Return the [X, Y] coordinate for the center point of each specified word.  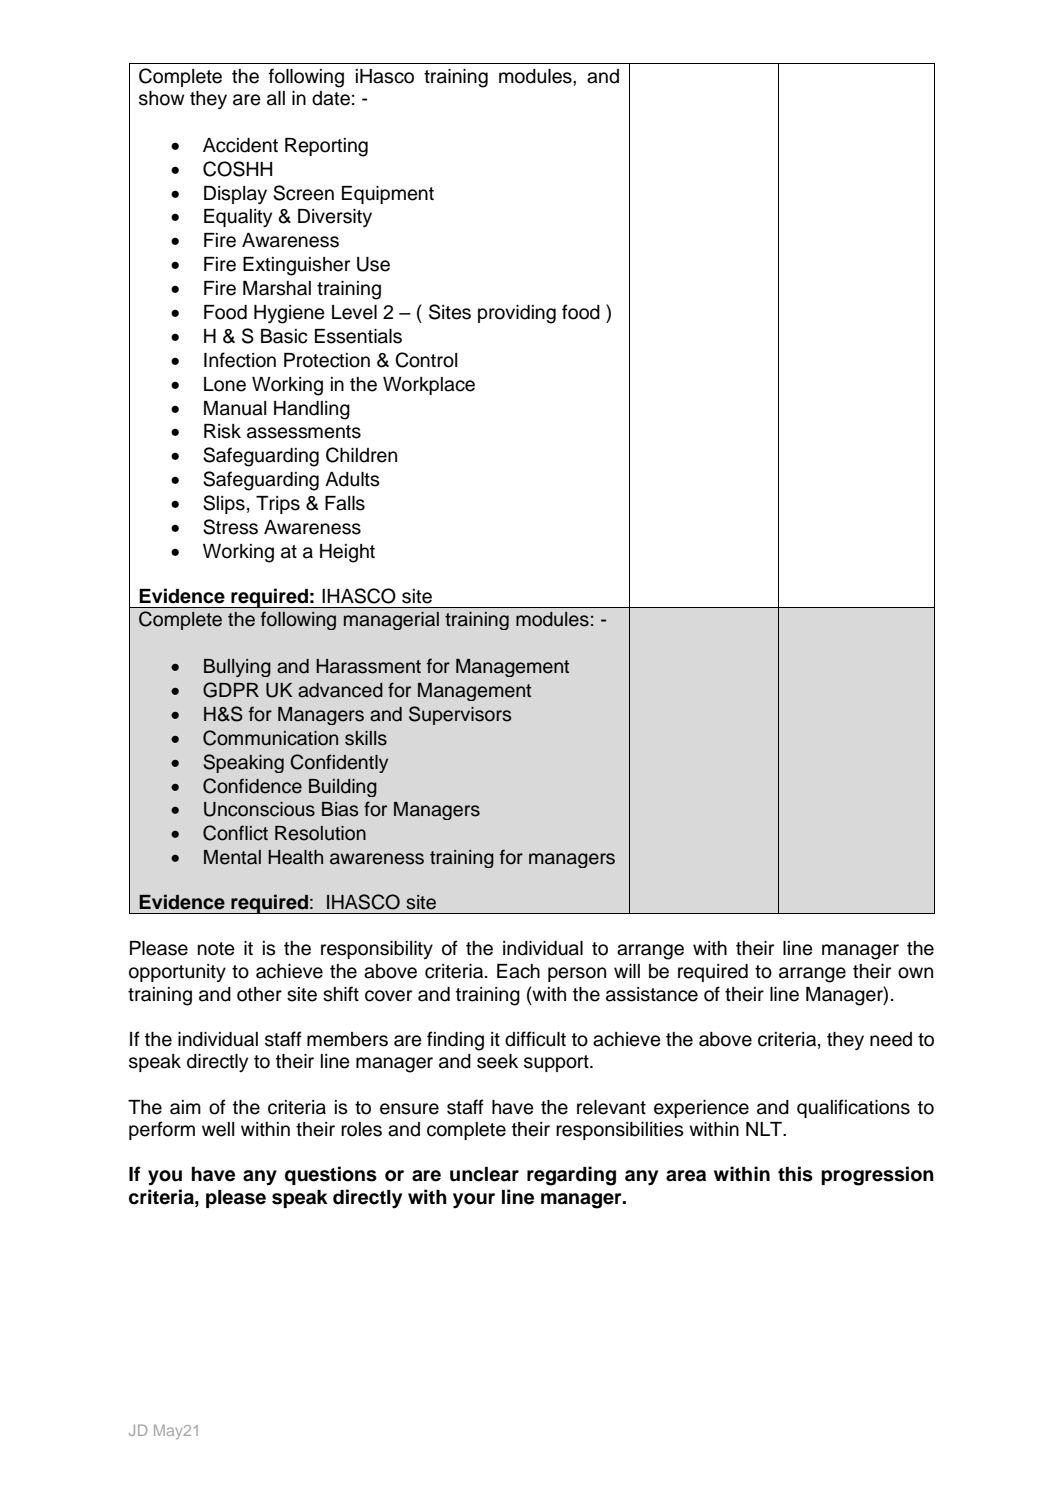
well [218, 1129]
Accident [240, 145]
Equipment [388, 195]
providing [517, 314]
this [795, 1174]
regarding [571, 1176]
